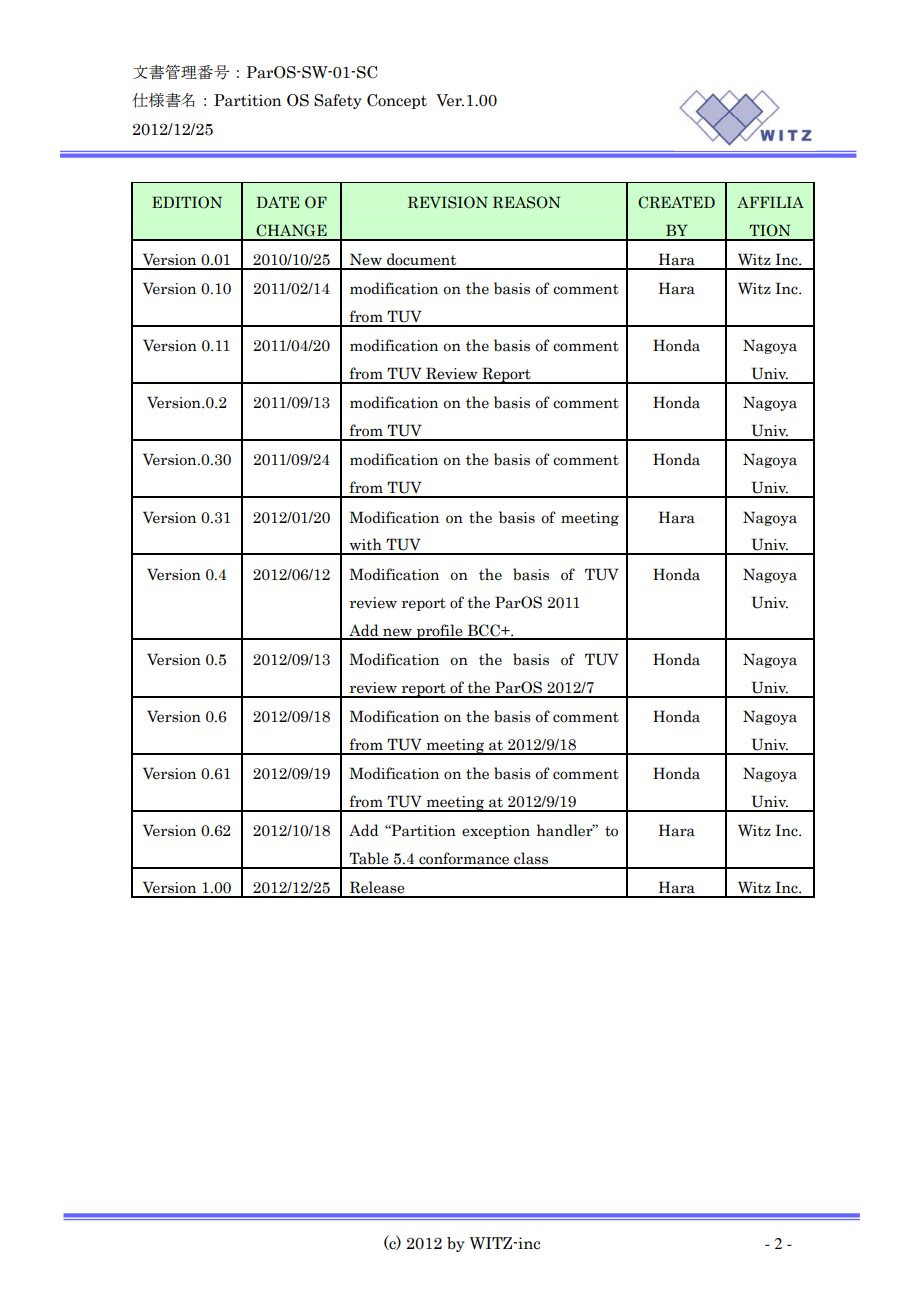 This screenshot has width=924, height=1308. I want to click on handler, so click(566, 830).
